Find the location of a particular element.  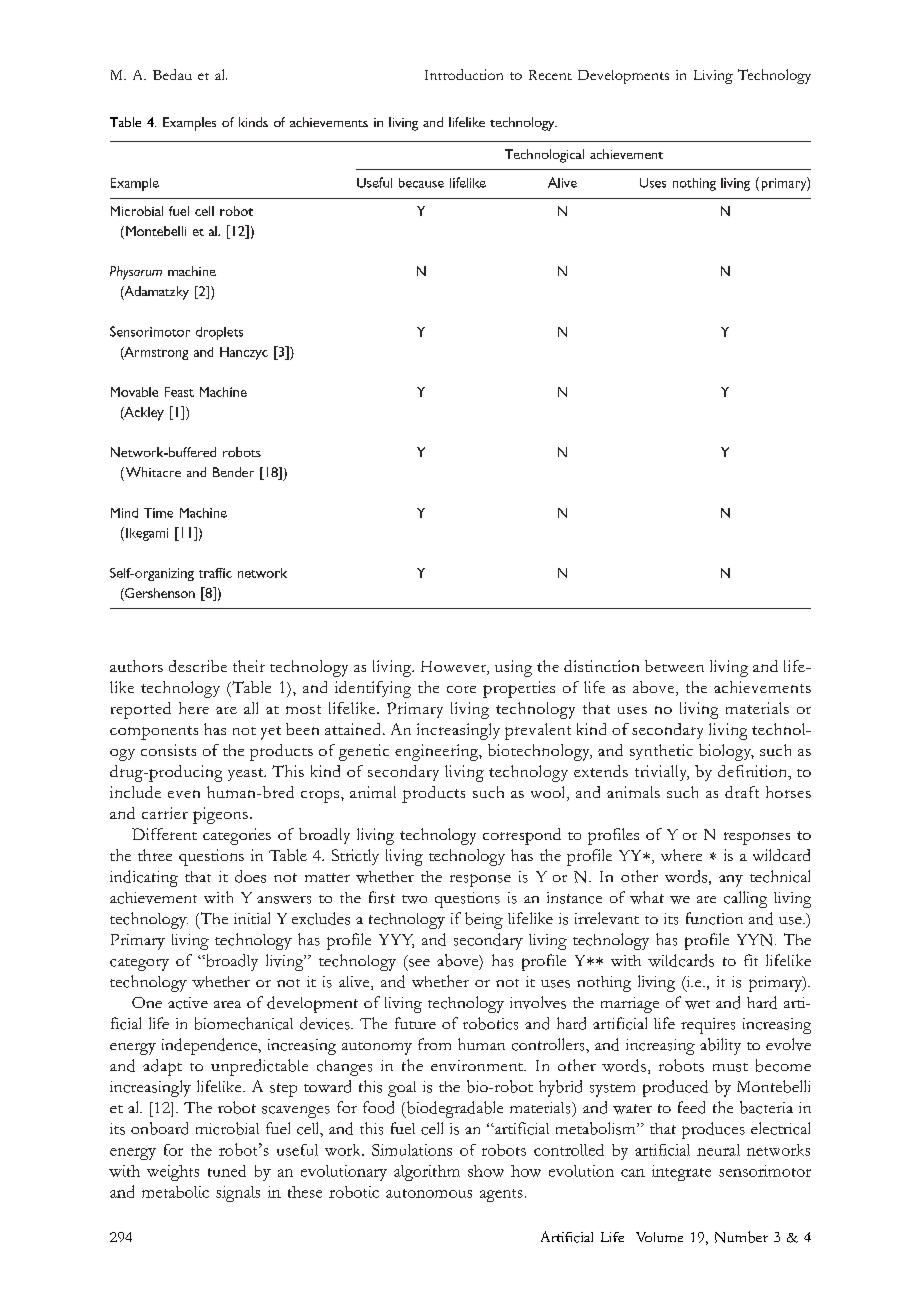

autonomous is located at coordinates (429, 1193).
